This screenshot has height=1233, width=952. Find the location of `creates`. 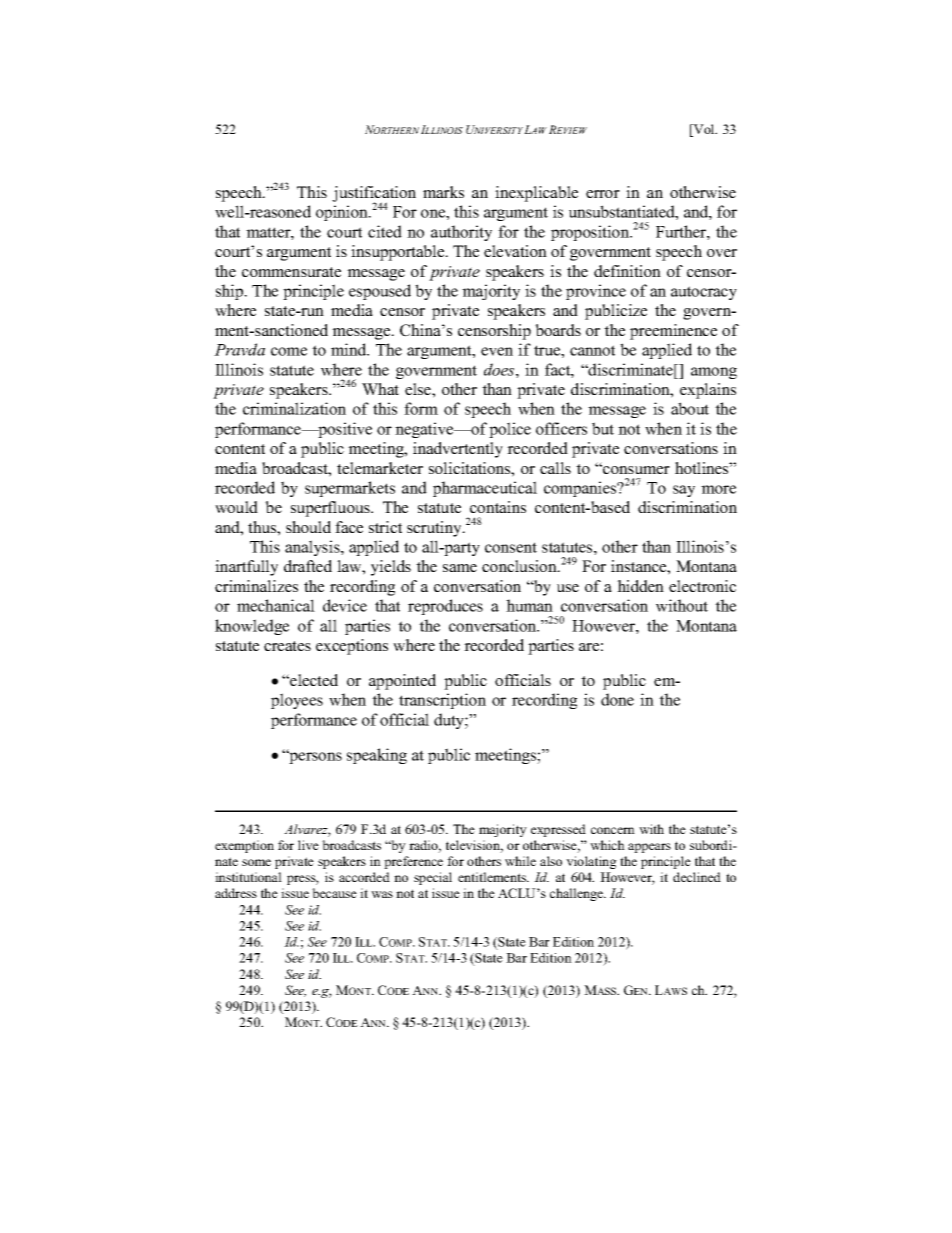

creates is located at coordinates (287, 646).
